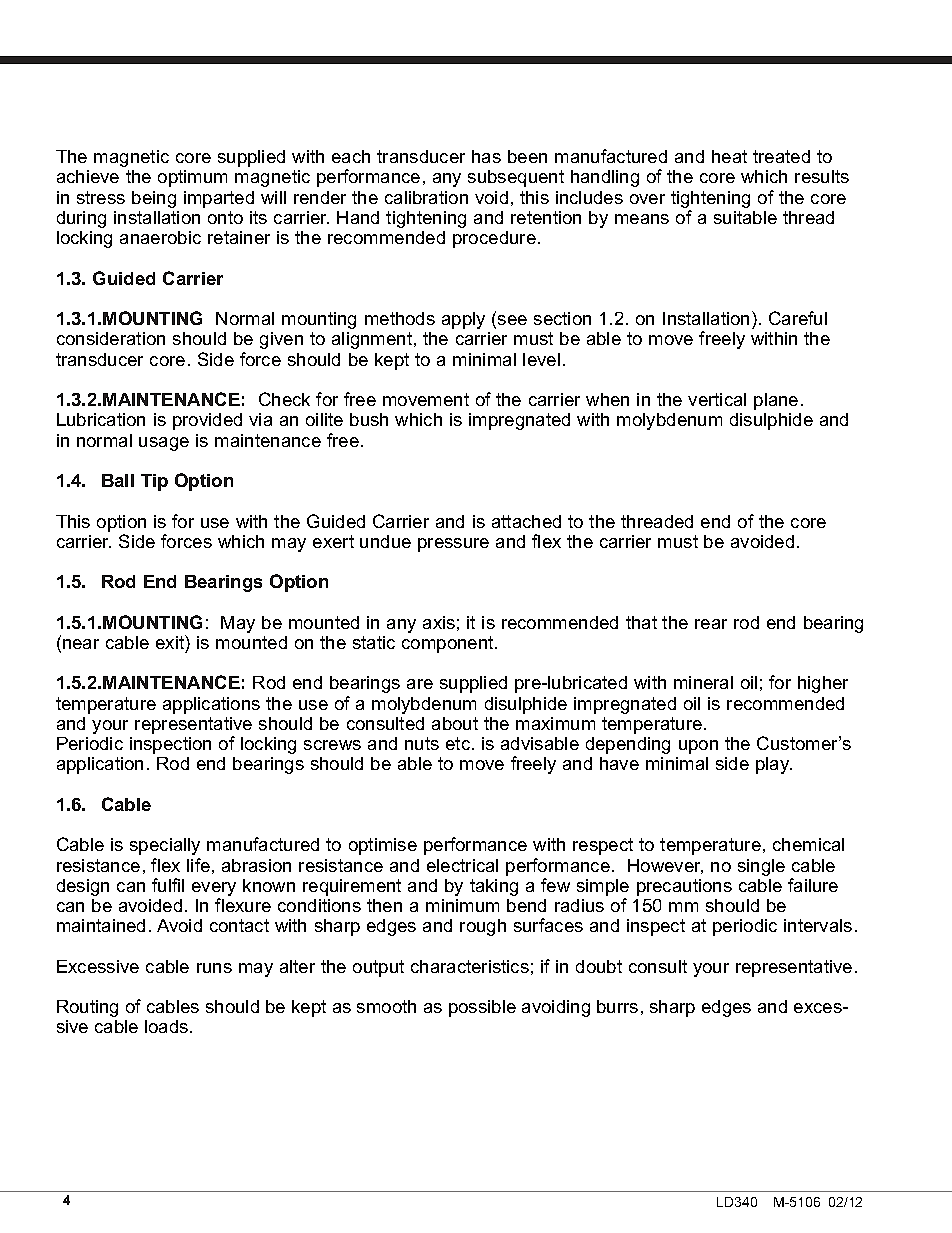 The width and height of the screenshot is (952, 1233). What do you see at coordinates (281, 340) in the screenshot?
I see `given` at bounding box center [281, 340].
